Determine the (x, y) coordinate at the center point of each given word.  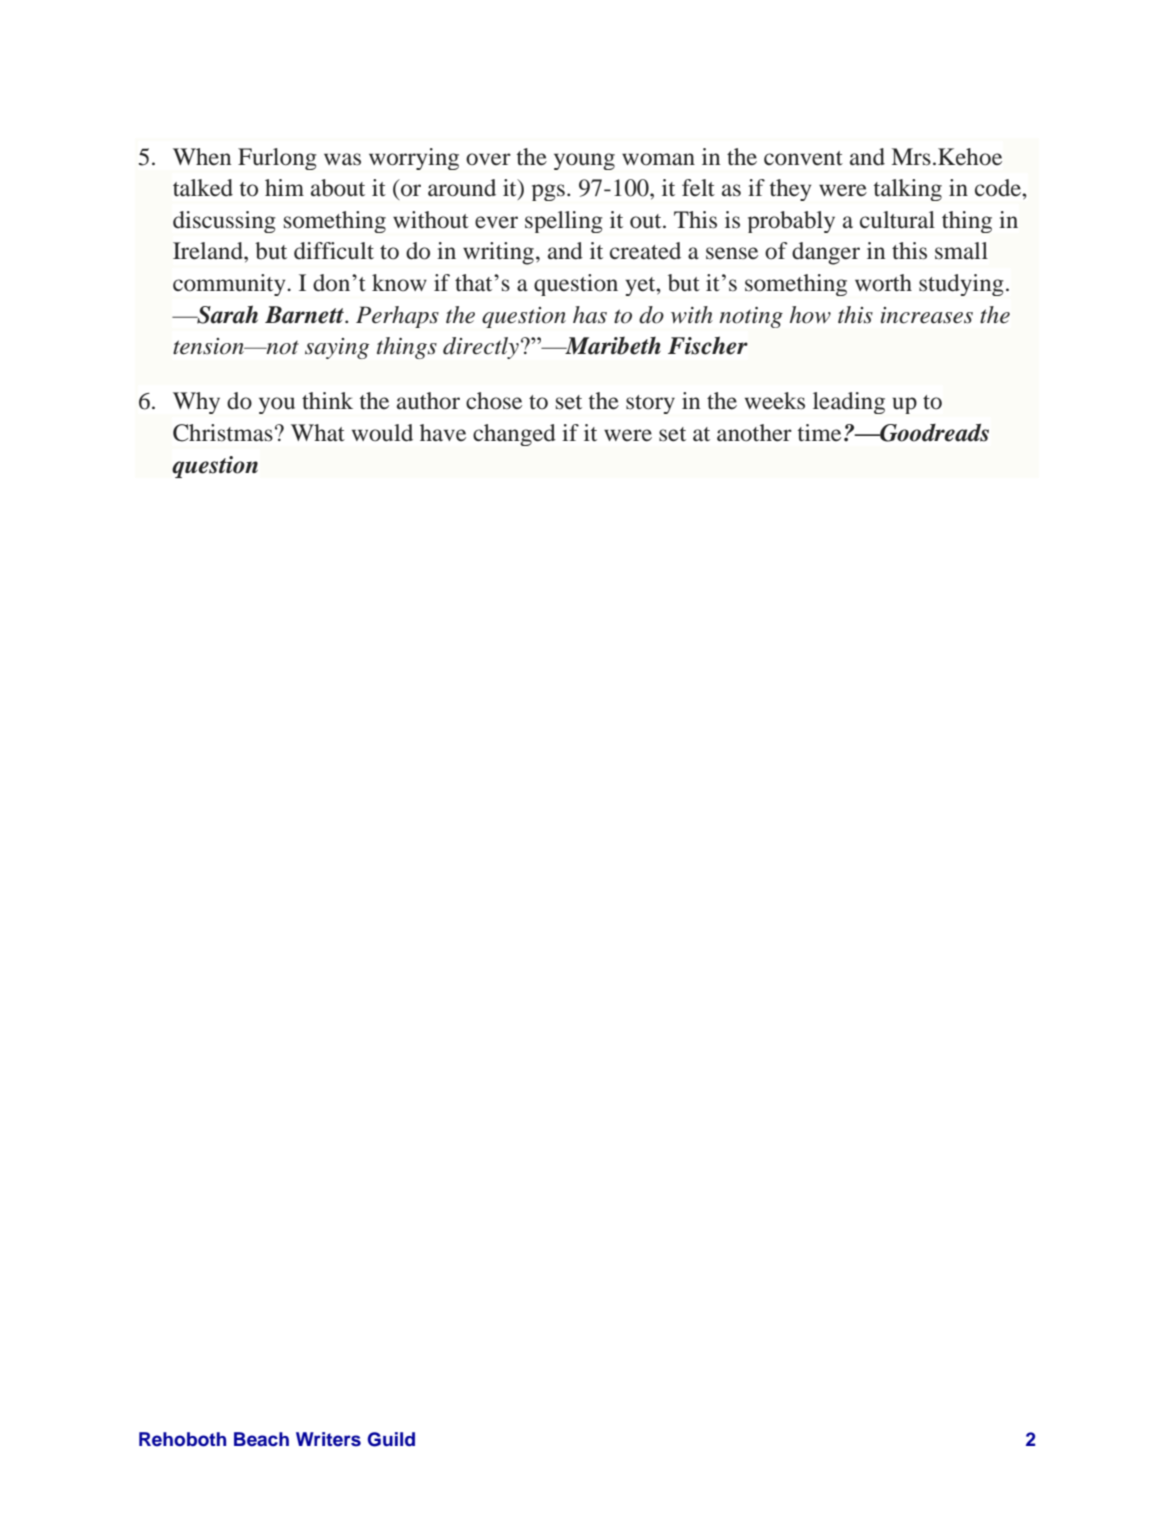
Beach (261, 1439)
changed (514, 435)
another (754, 433)
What (318, 433)
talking (908, 190)
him (284, 187)
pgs (548, 192)
